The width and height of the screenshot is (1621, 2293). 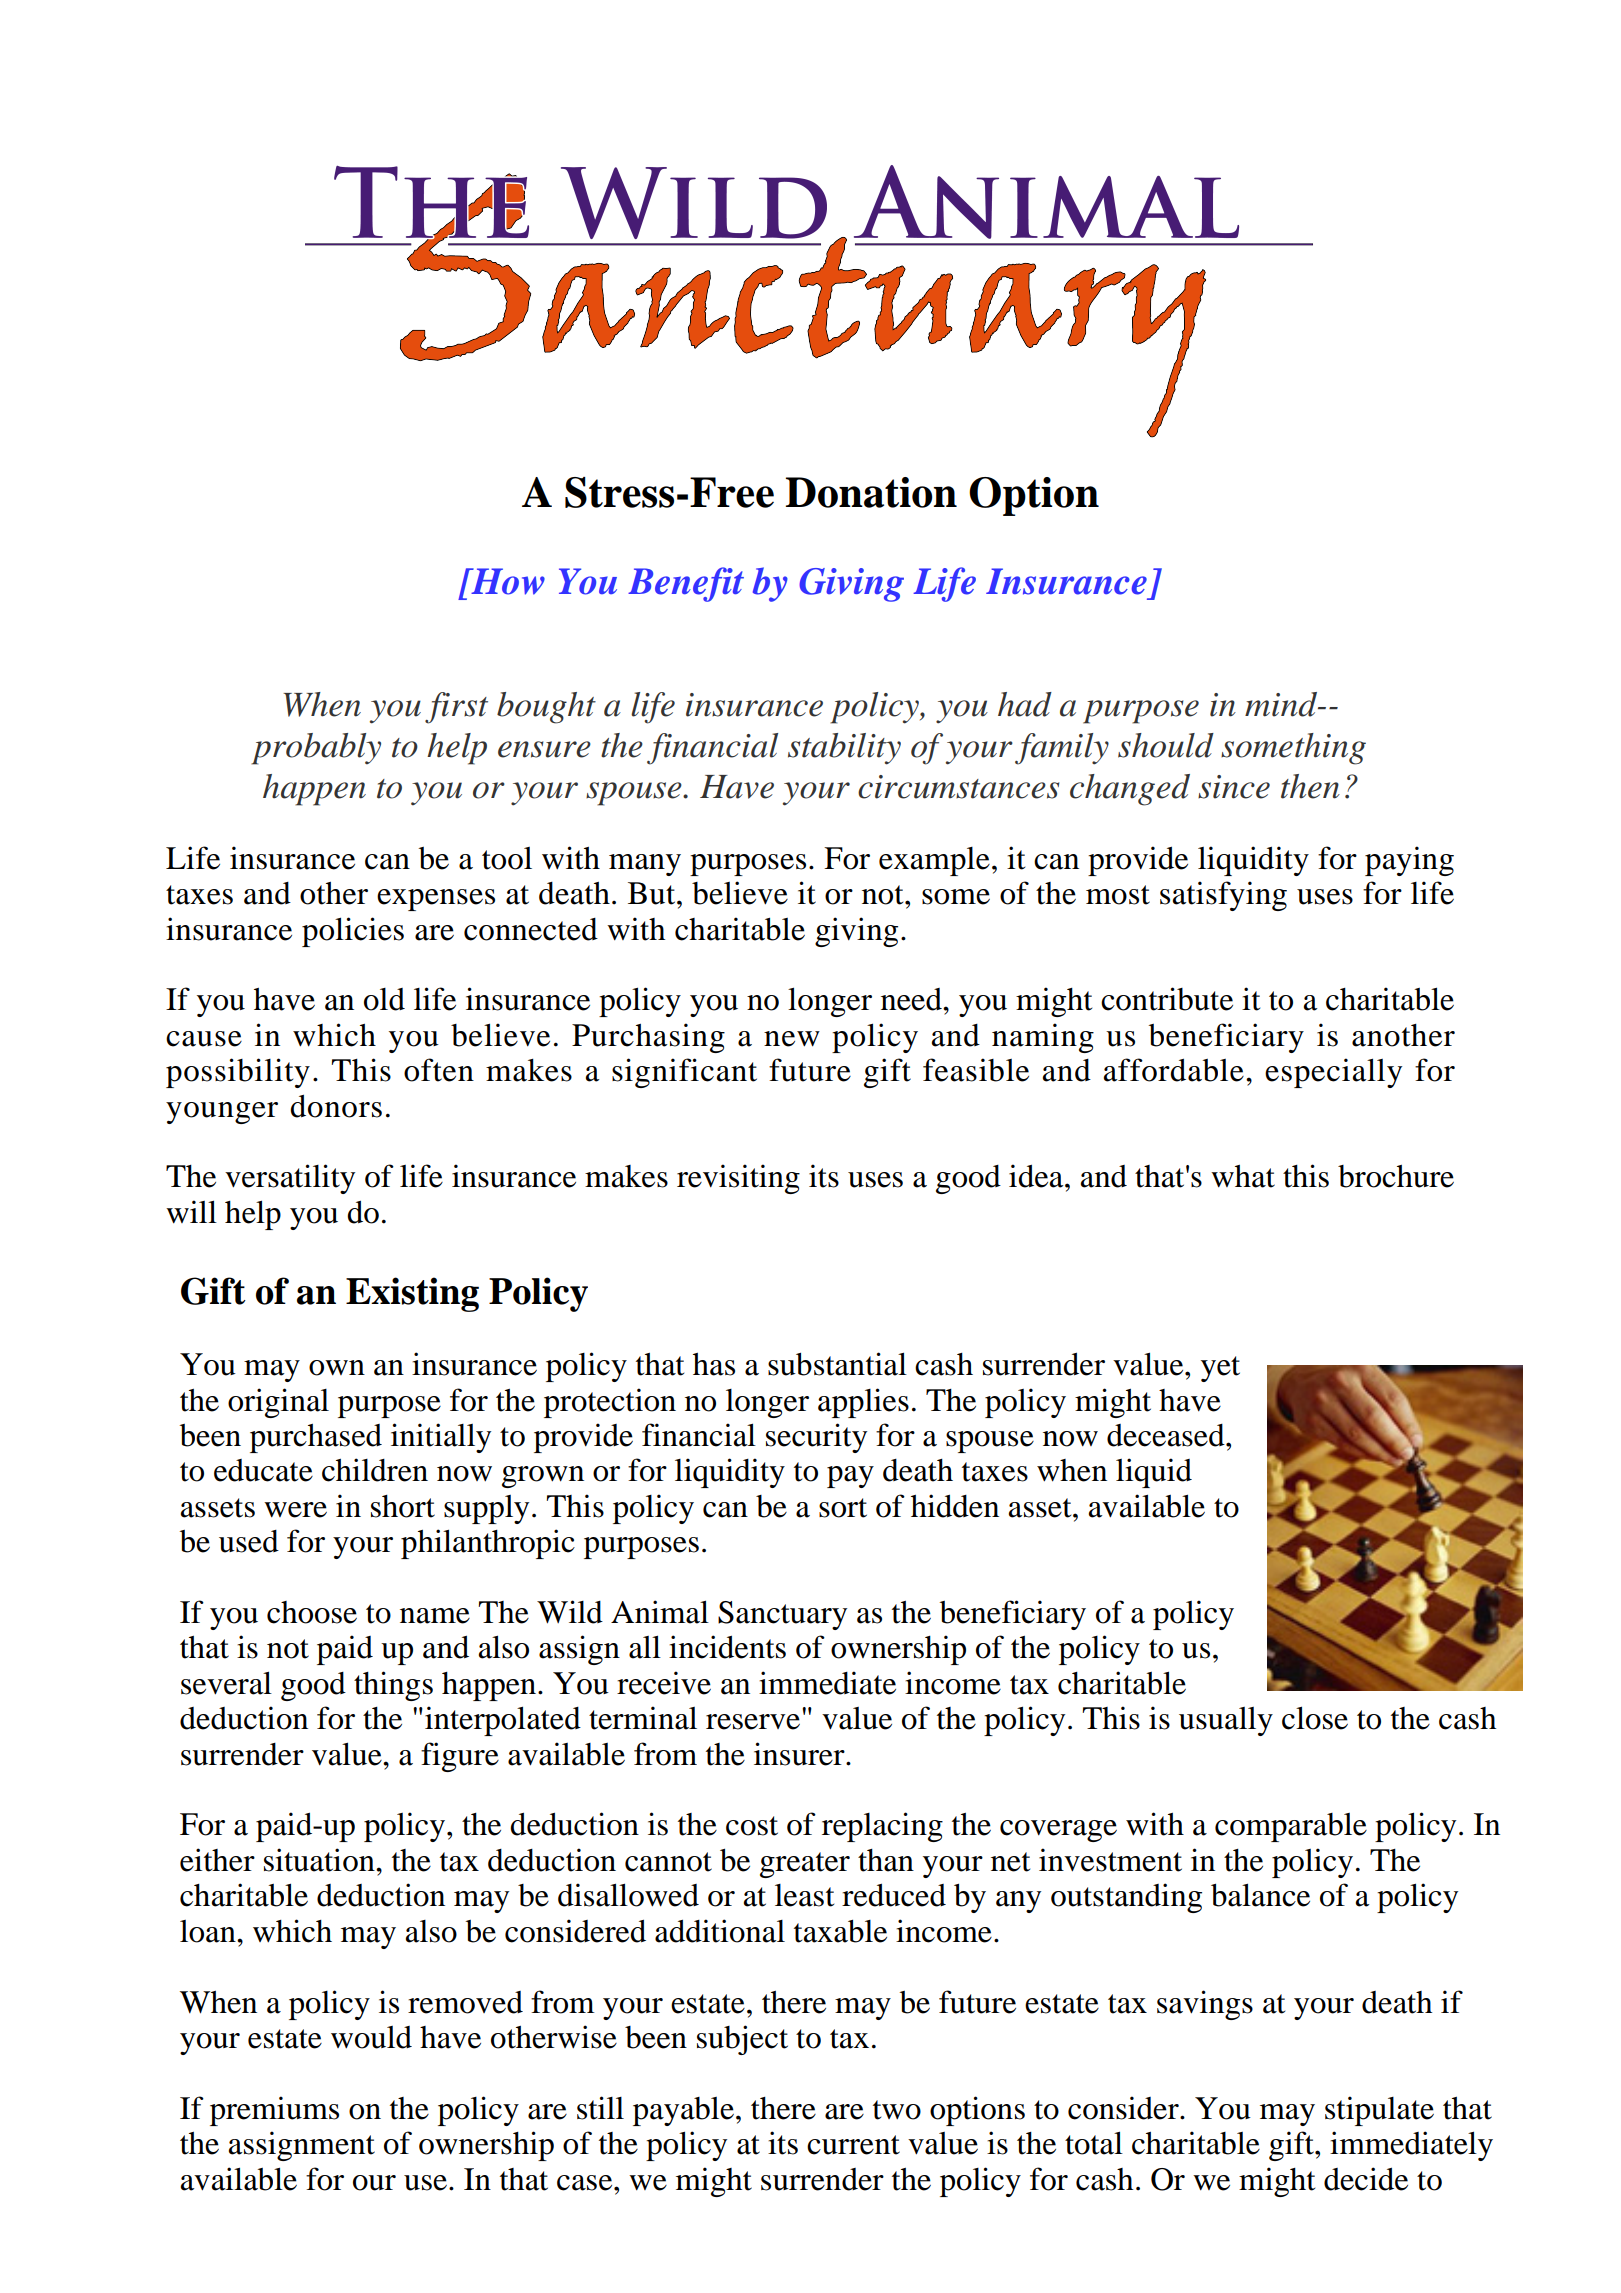 What do you see at coordinates (1333, 1073) in the screenshot?
I see `especially` at bounding box center [1333, 1073].
